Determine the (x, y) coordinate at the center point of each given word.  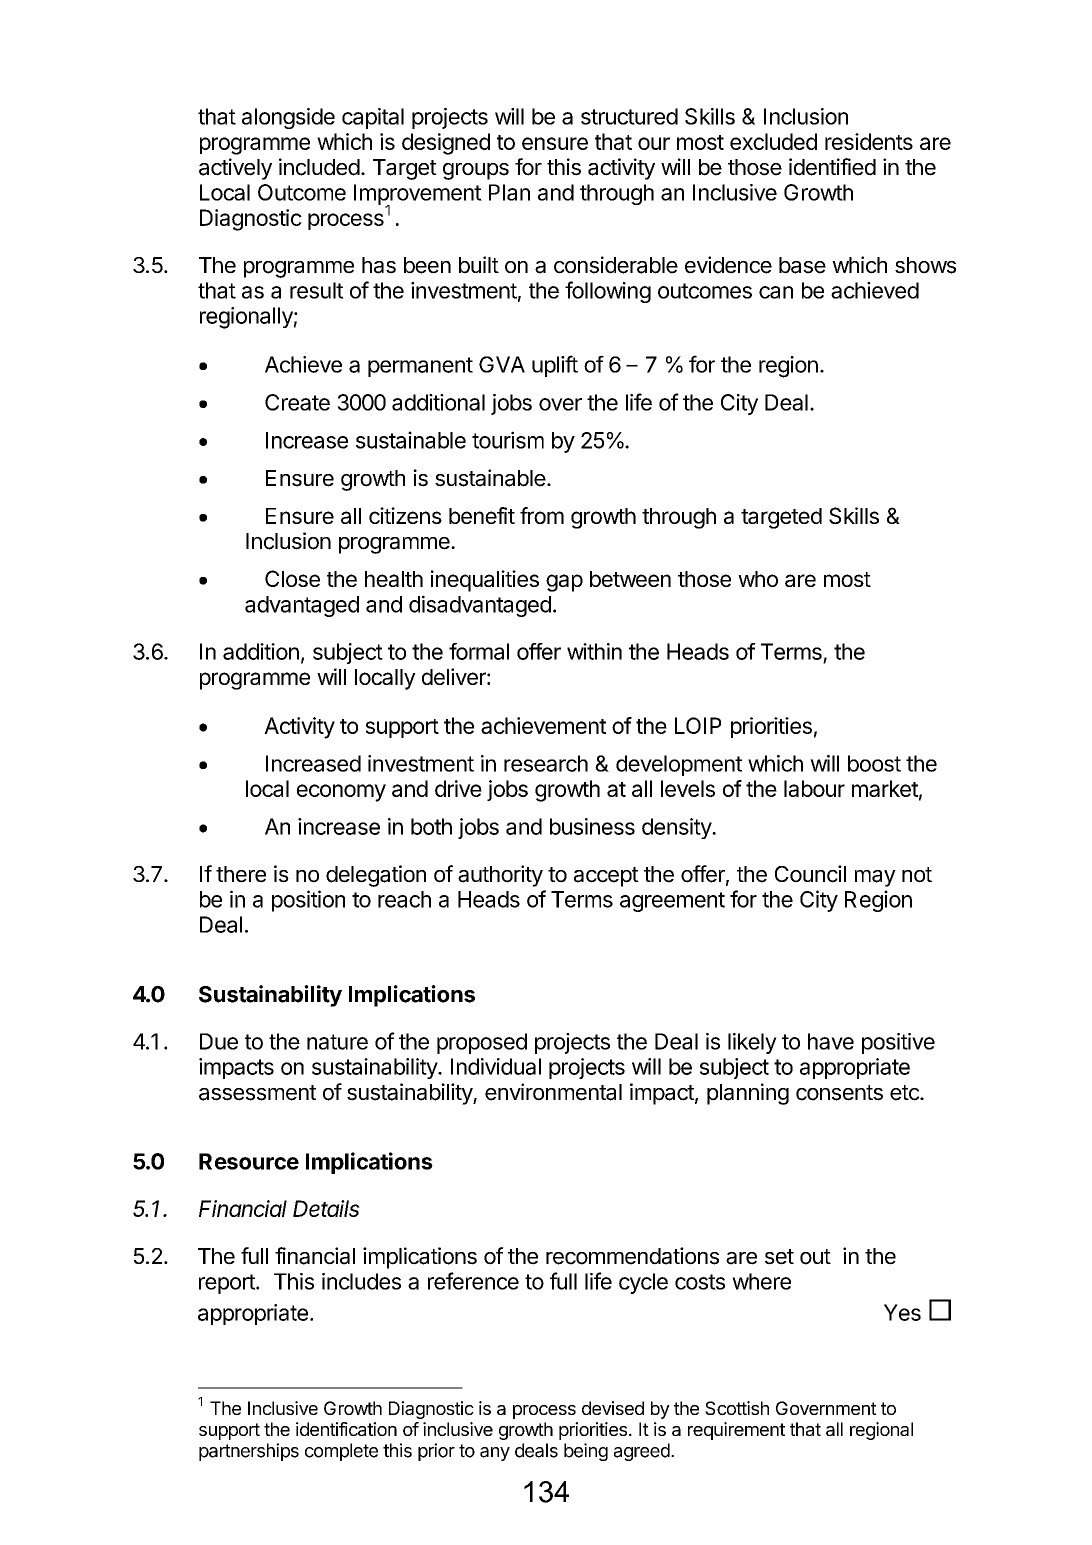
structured (629, 116)
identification (346, 1429)
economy (341, 793)
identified (832, 167)
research (546, 763)
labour (814, 788)
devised (613, 1408)
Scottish (737, 1408)
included (319, 167)
